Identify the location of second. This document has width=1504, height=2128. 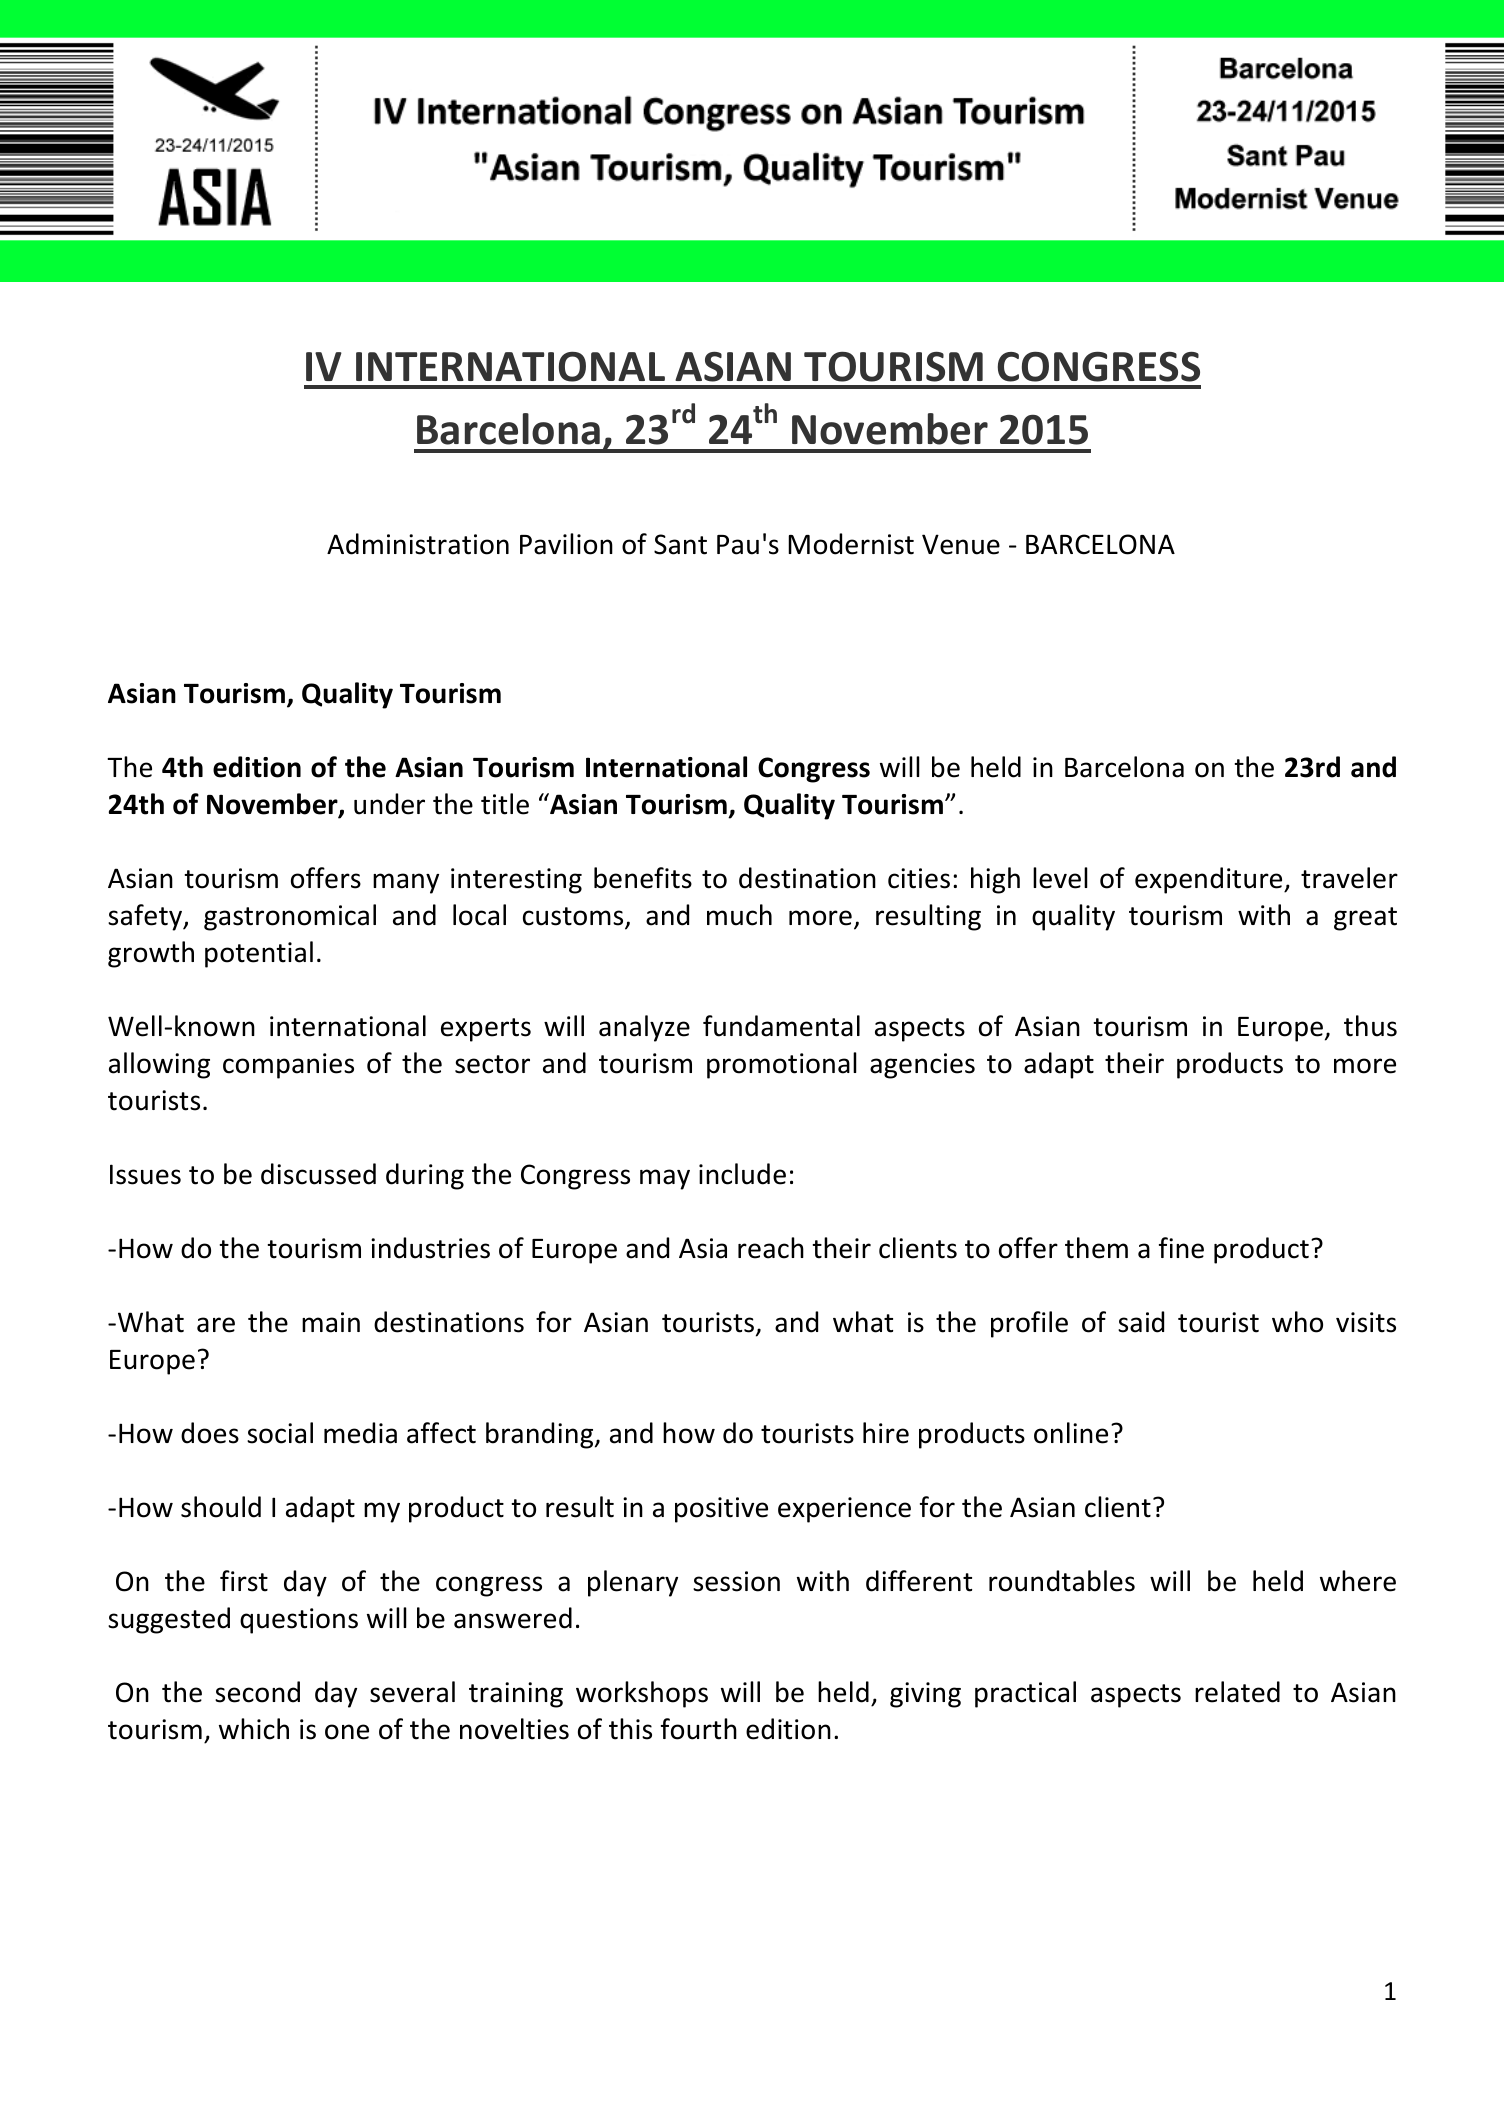
(257, 1692).
